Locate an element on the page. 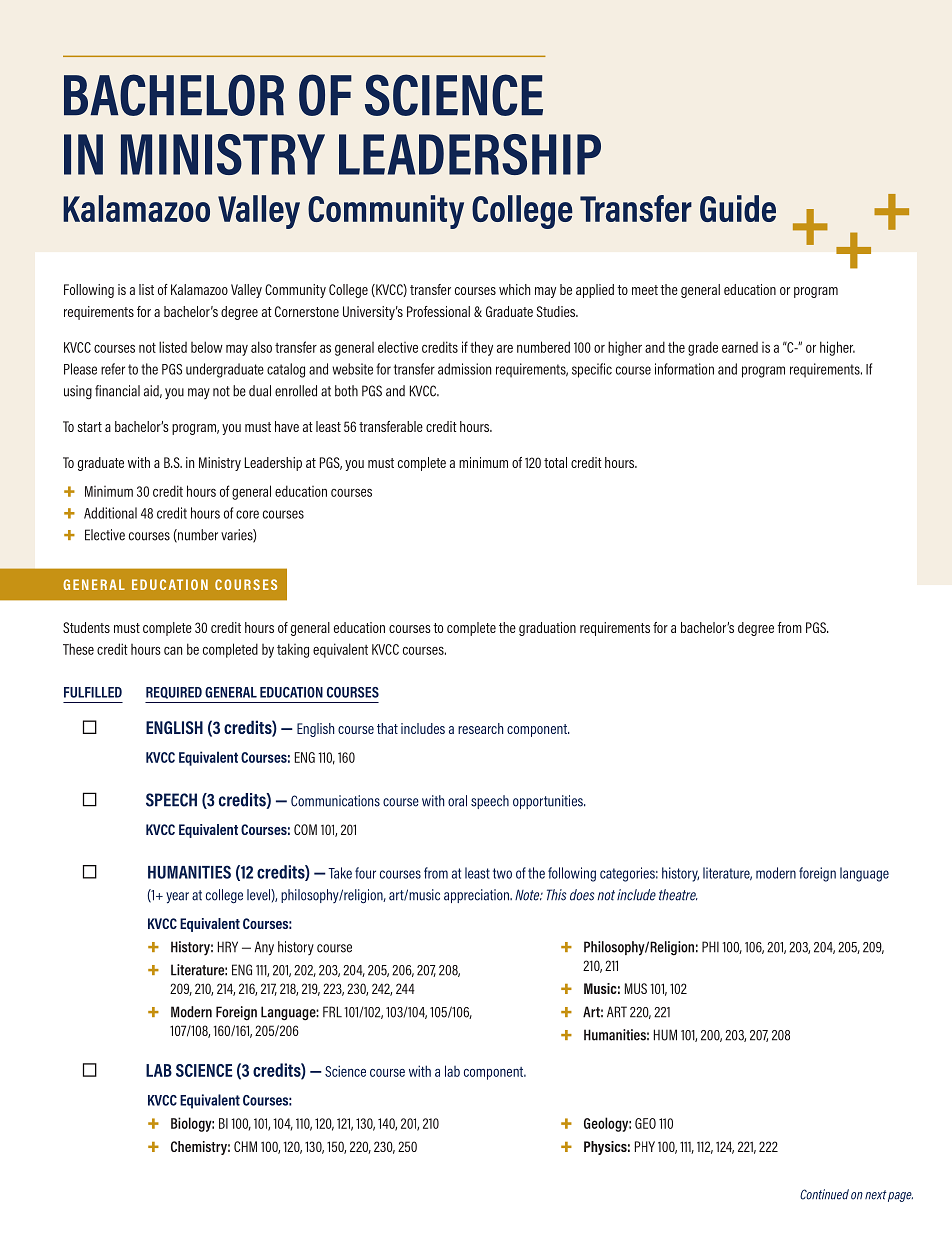 This image has height=1233, width=952. two is located at coordinates (502, 873).
